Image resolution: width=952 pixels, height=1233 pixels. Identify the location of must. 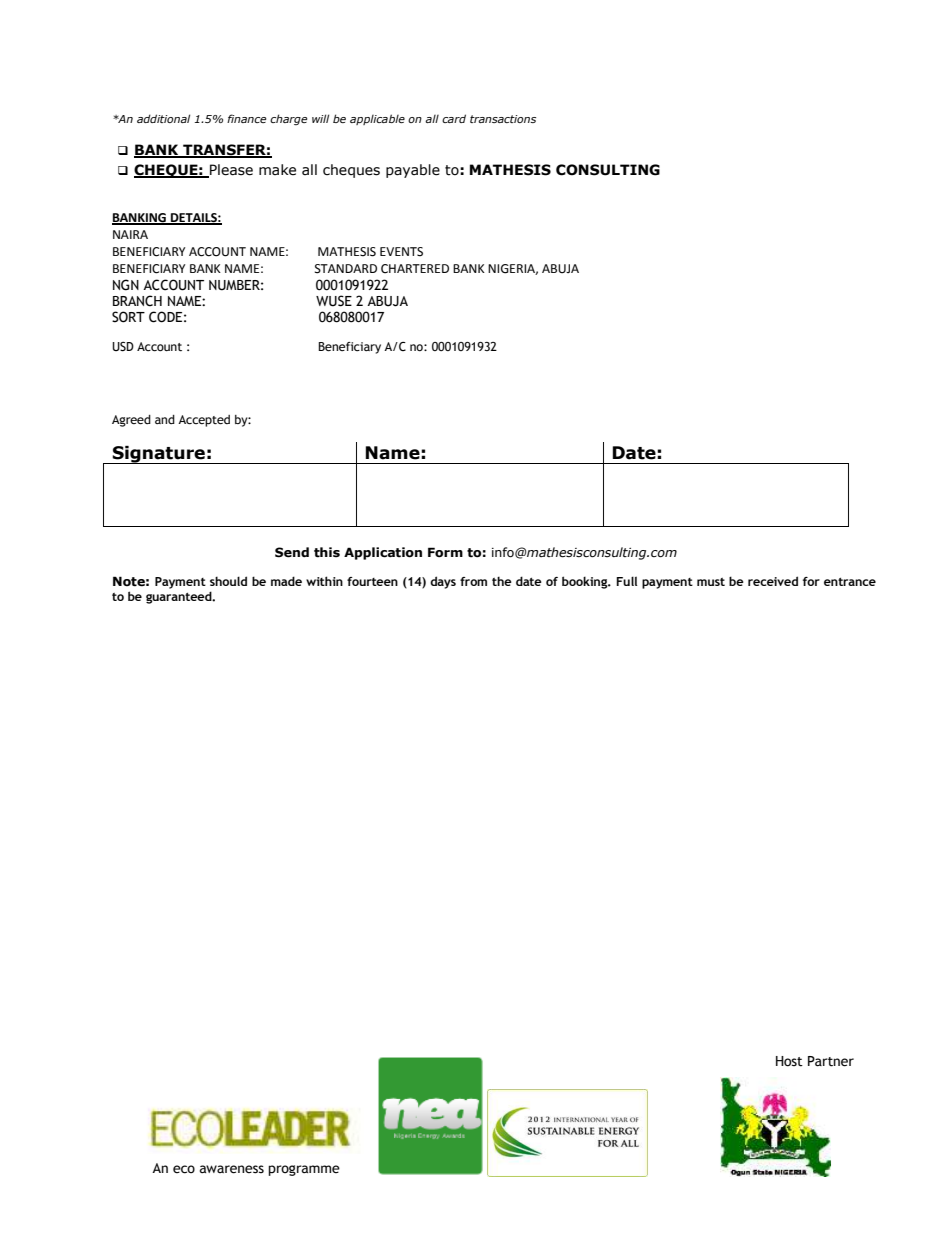
(711, 582).
